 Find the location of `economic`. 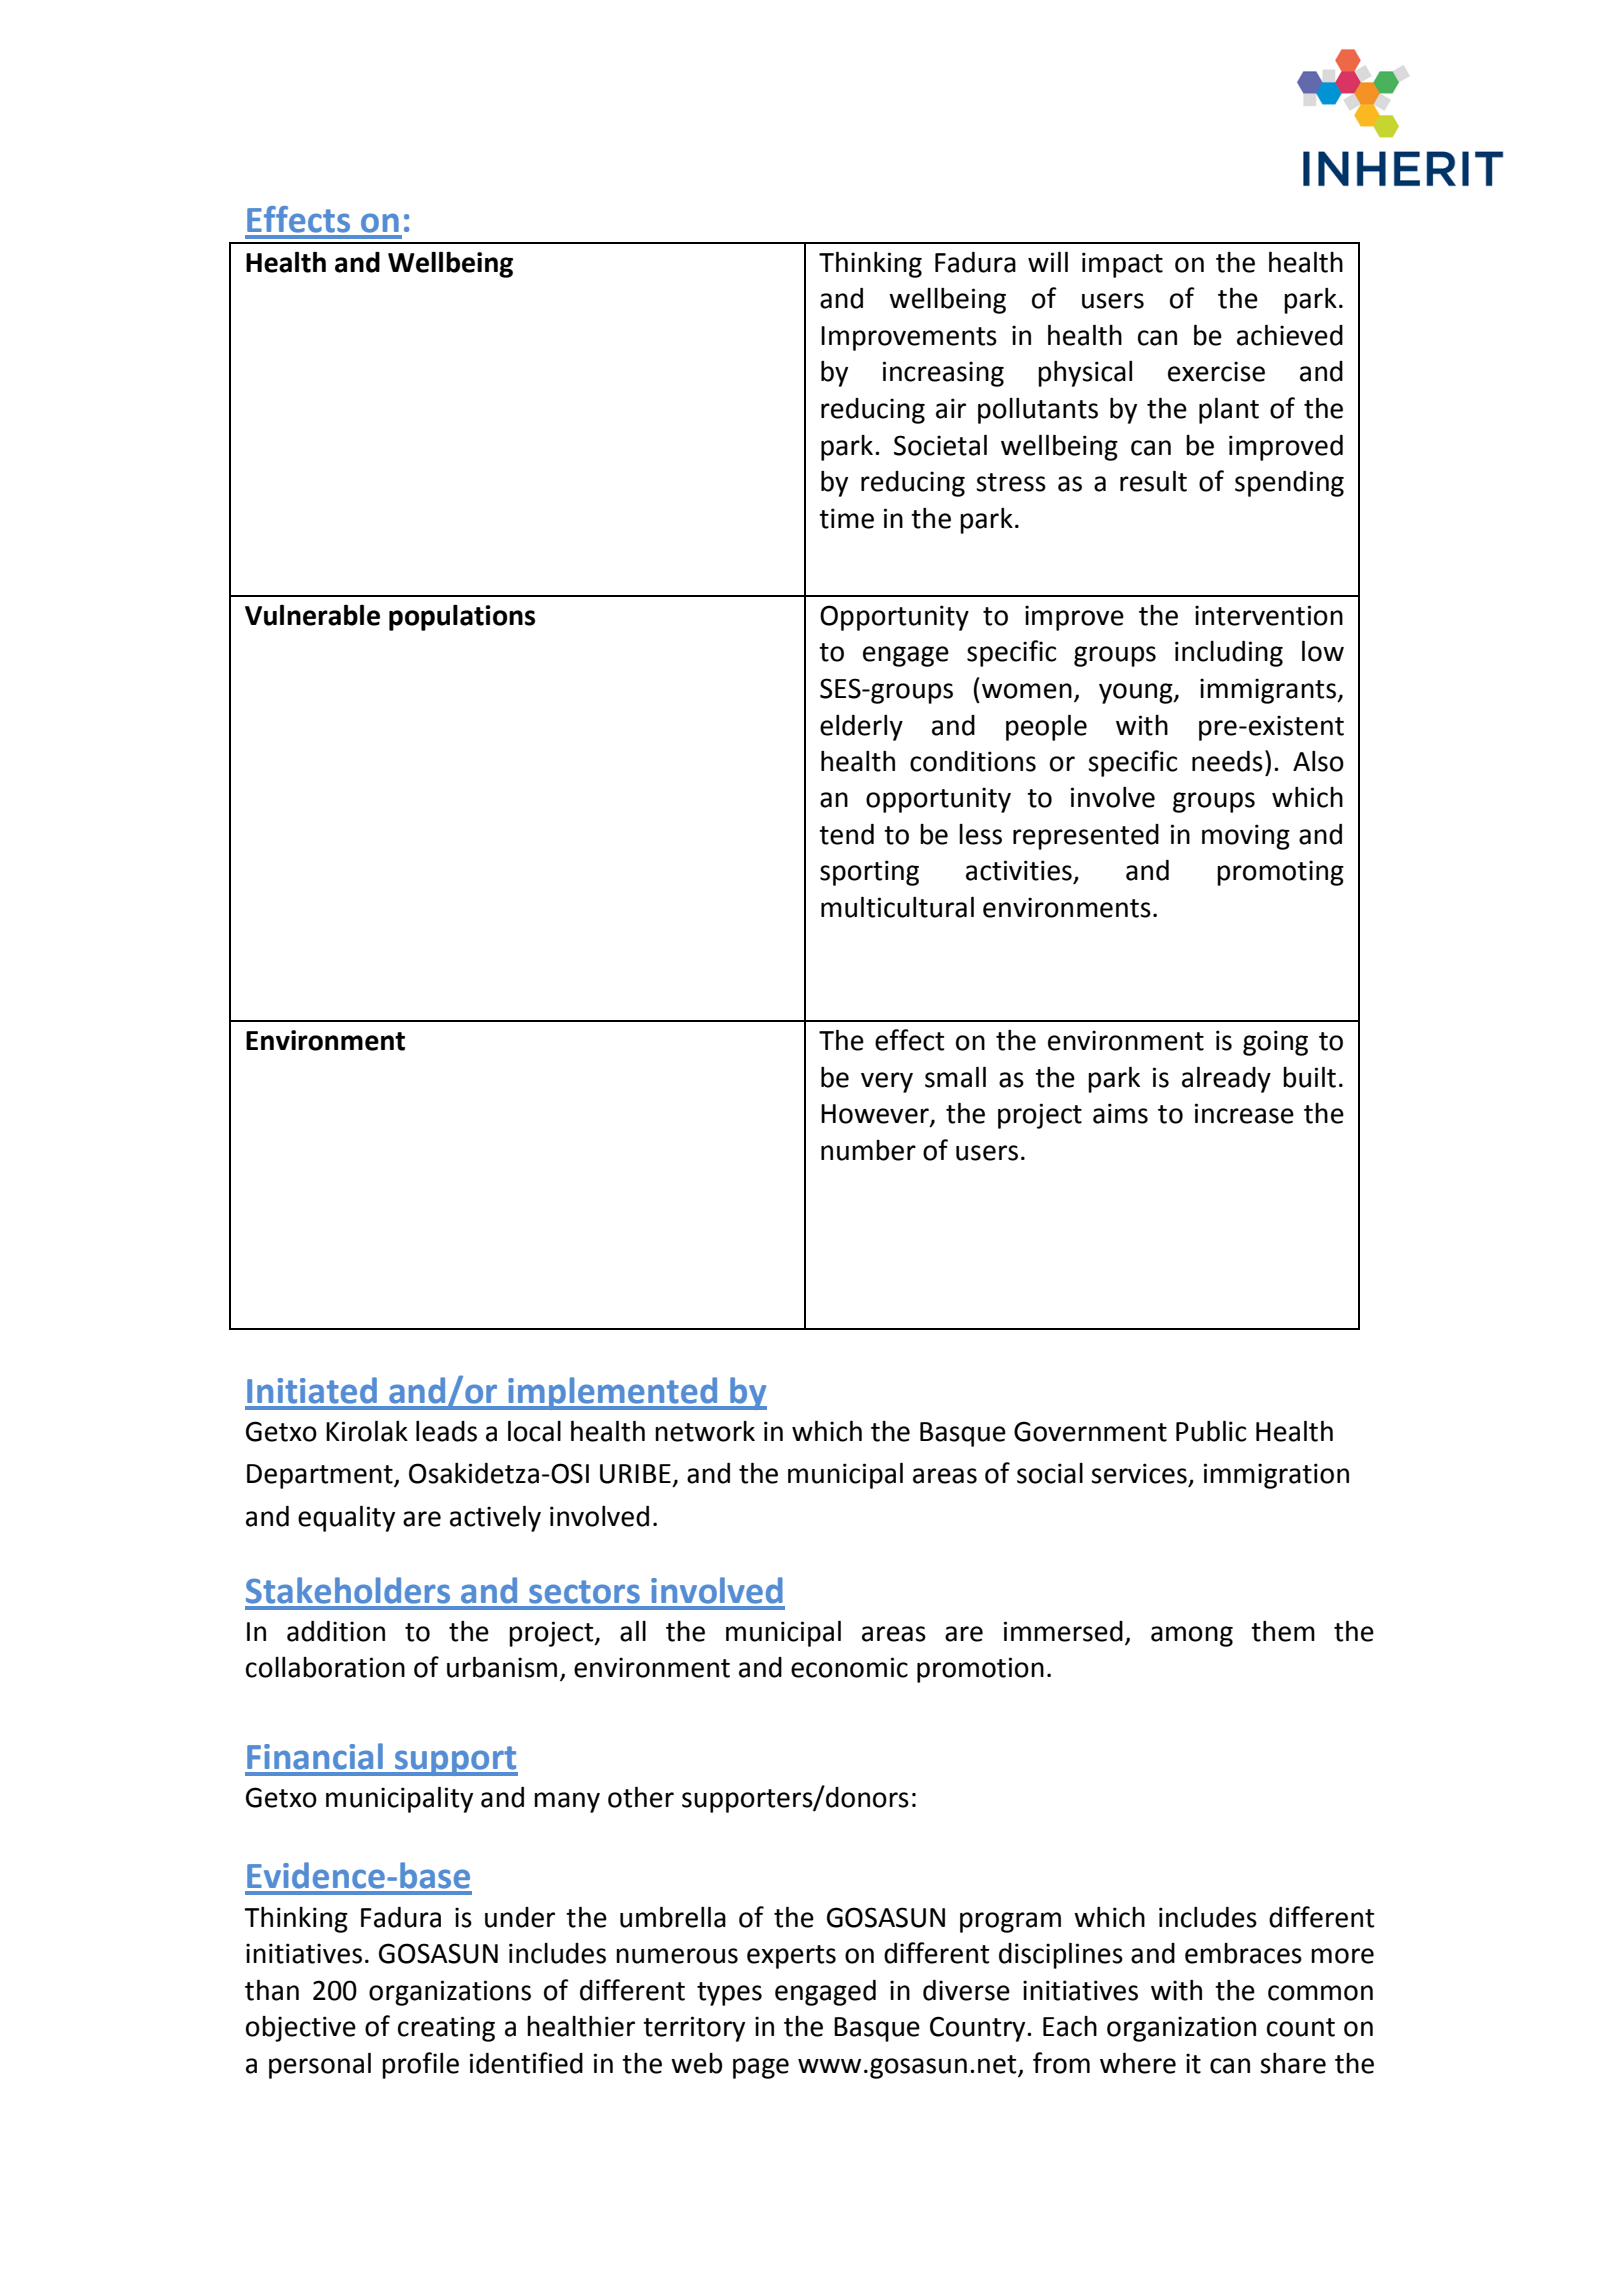

economic is located at coordinates (849, 1667).
